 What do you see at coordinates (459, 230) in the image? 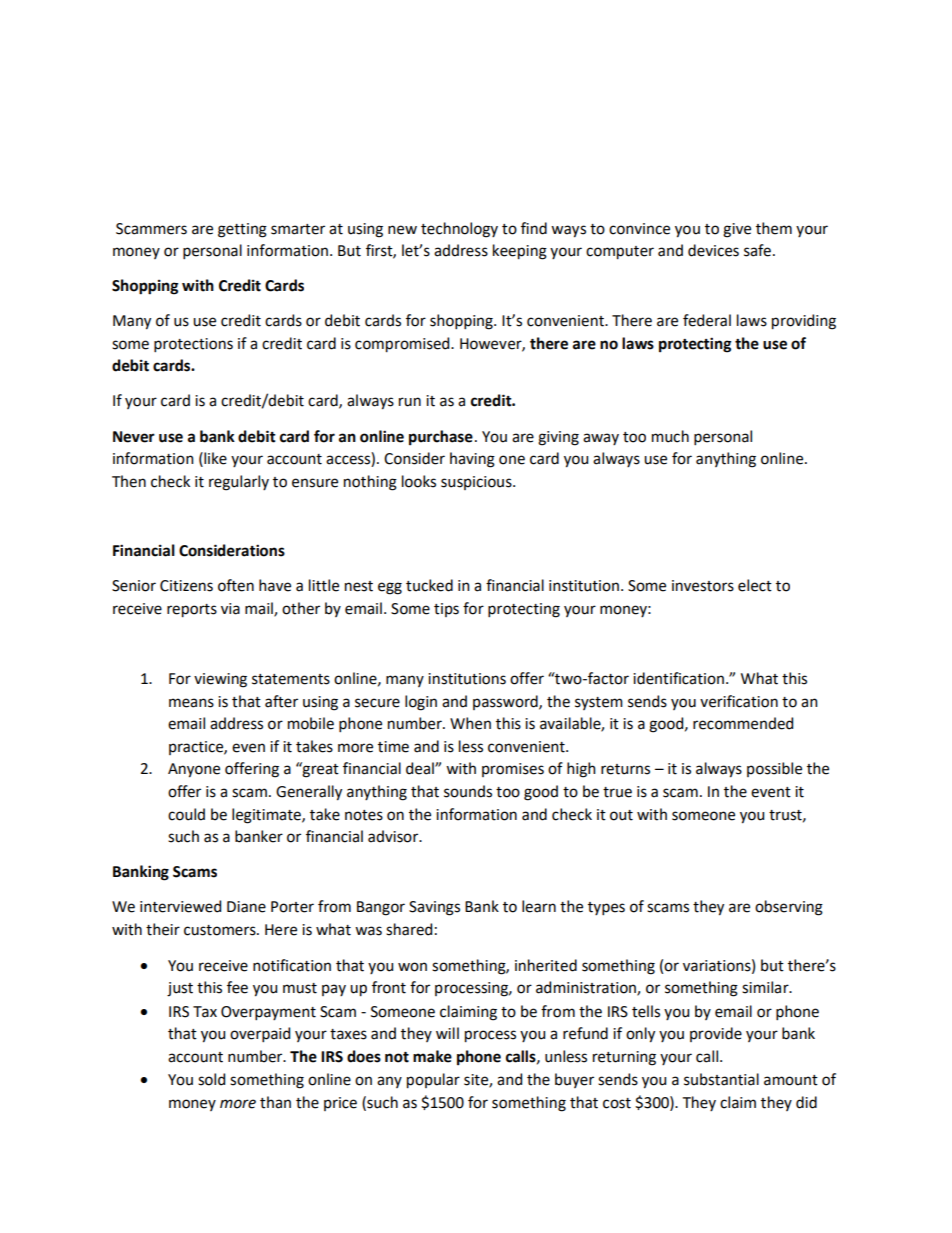
I see `technology` at bounding box center [459, 230].
